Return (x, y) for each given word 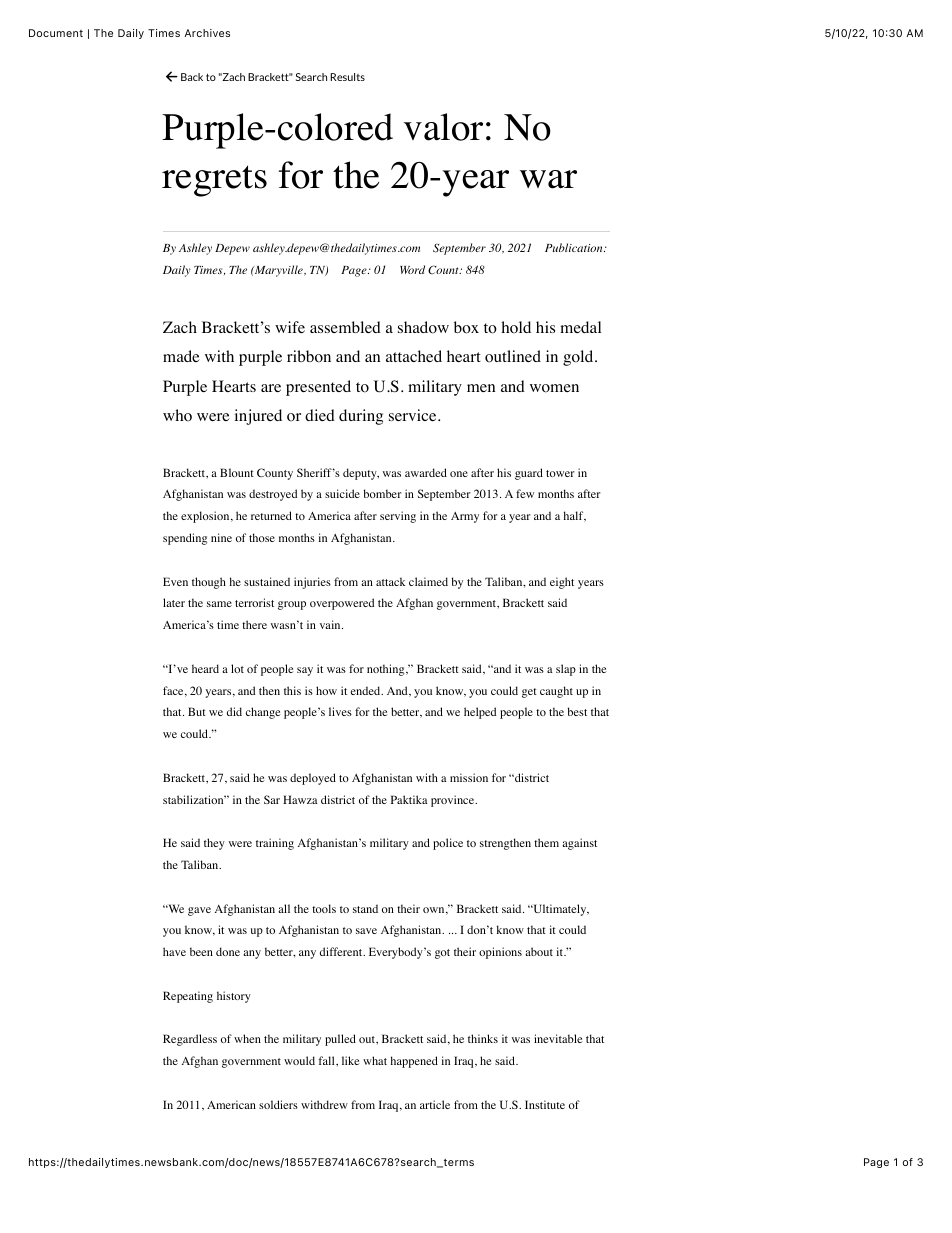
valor (443, 127)
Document (56, 33)
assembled (345, 327)
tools (324, 908)
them (546, 842)
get (529, 693)
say (305, 671)
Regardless (190, 1040)
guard (529, 474)
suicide (342, 493)
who (177, 415)
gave (199, 911)
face (174, 691)
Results (347, 77)
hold (516, 327)
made (181, 356)
